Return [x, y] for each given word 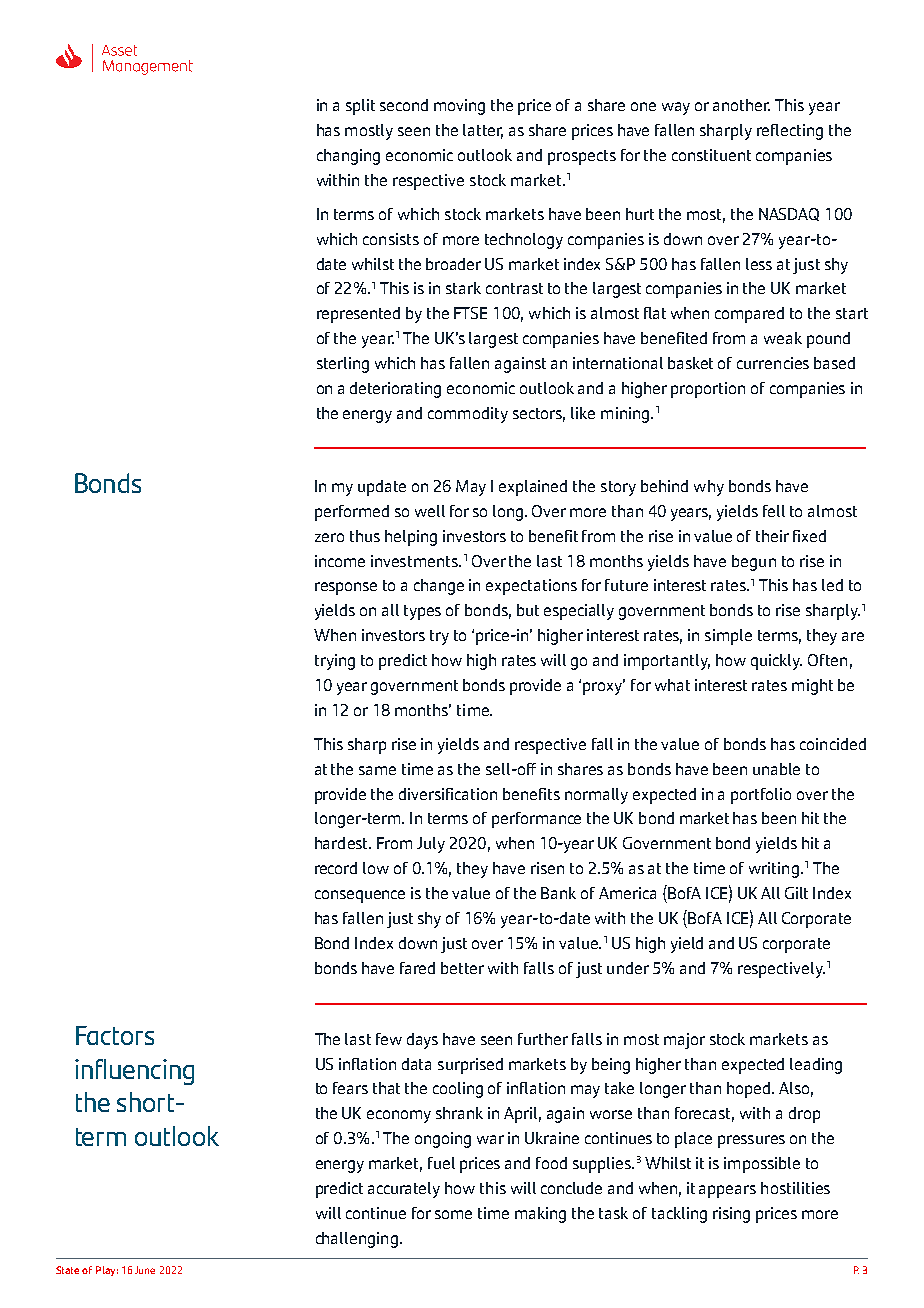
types [422, 612]
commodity [468, 415]
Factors [115, 1035]
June [145, 1270]
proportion [708, 390]
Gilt [796, 893]
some [453, 1214]
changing [348, 157]
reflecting [790, 132]
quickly [776, 662]
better [462, 968]
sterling [343, 365]
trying [335, 662]
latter [483, 131]
